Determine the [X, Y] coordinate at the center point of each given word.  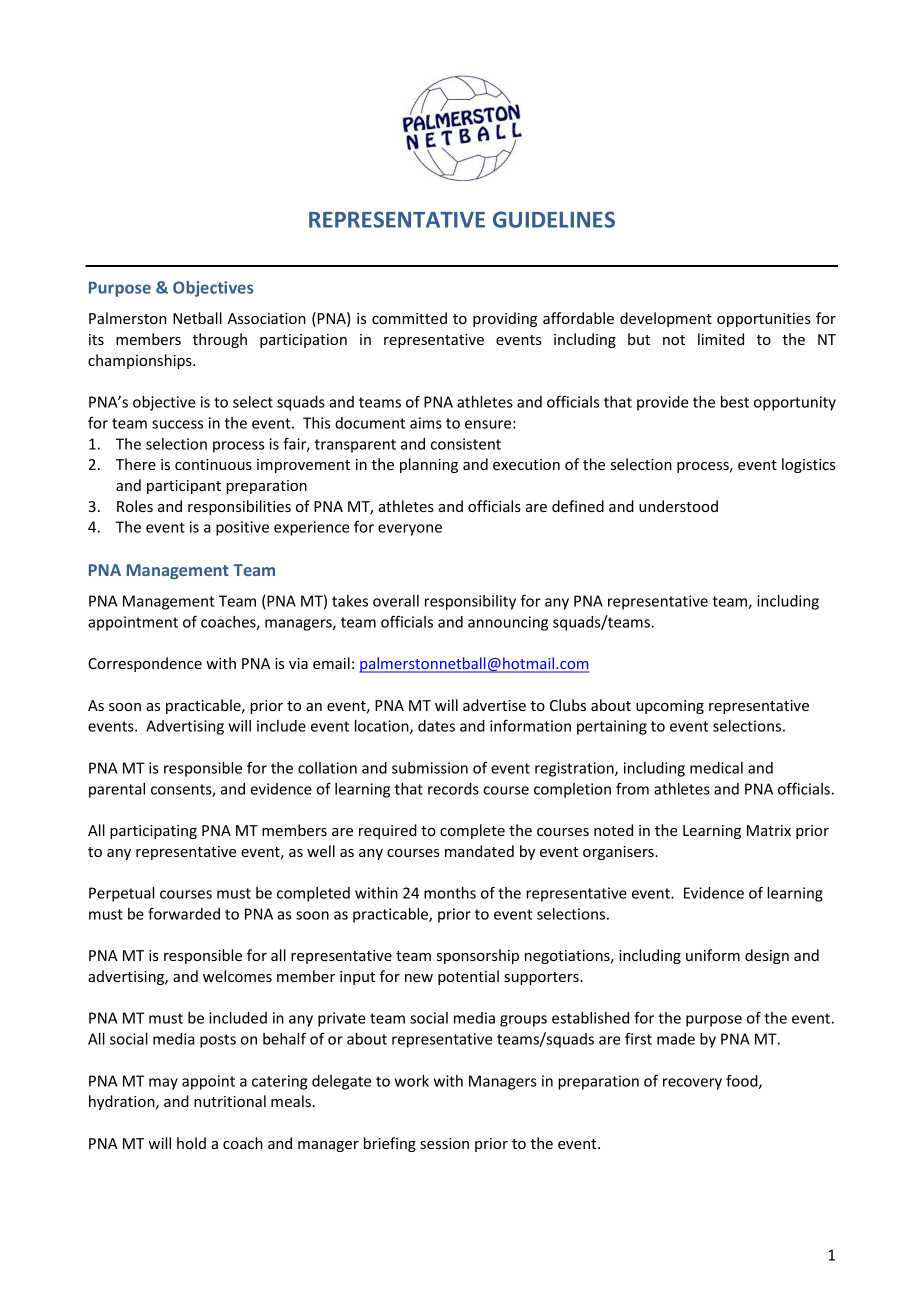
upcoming [670, 707]
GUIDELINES [554, 219]
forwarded [184, 914]
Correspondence [145, 664]
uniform [713, 955]
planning [429, 465]
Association [266, 318]
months [450, 893]
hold [191, 1143]
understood [678, 506]
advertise [494, 705]
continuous [213, 464]
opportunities [764, 320]
